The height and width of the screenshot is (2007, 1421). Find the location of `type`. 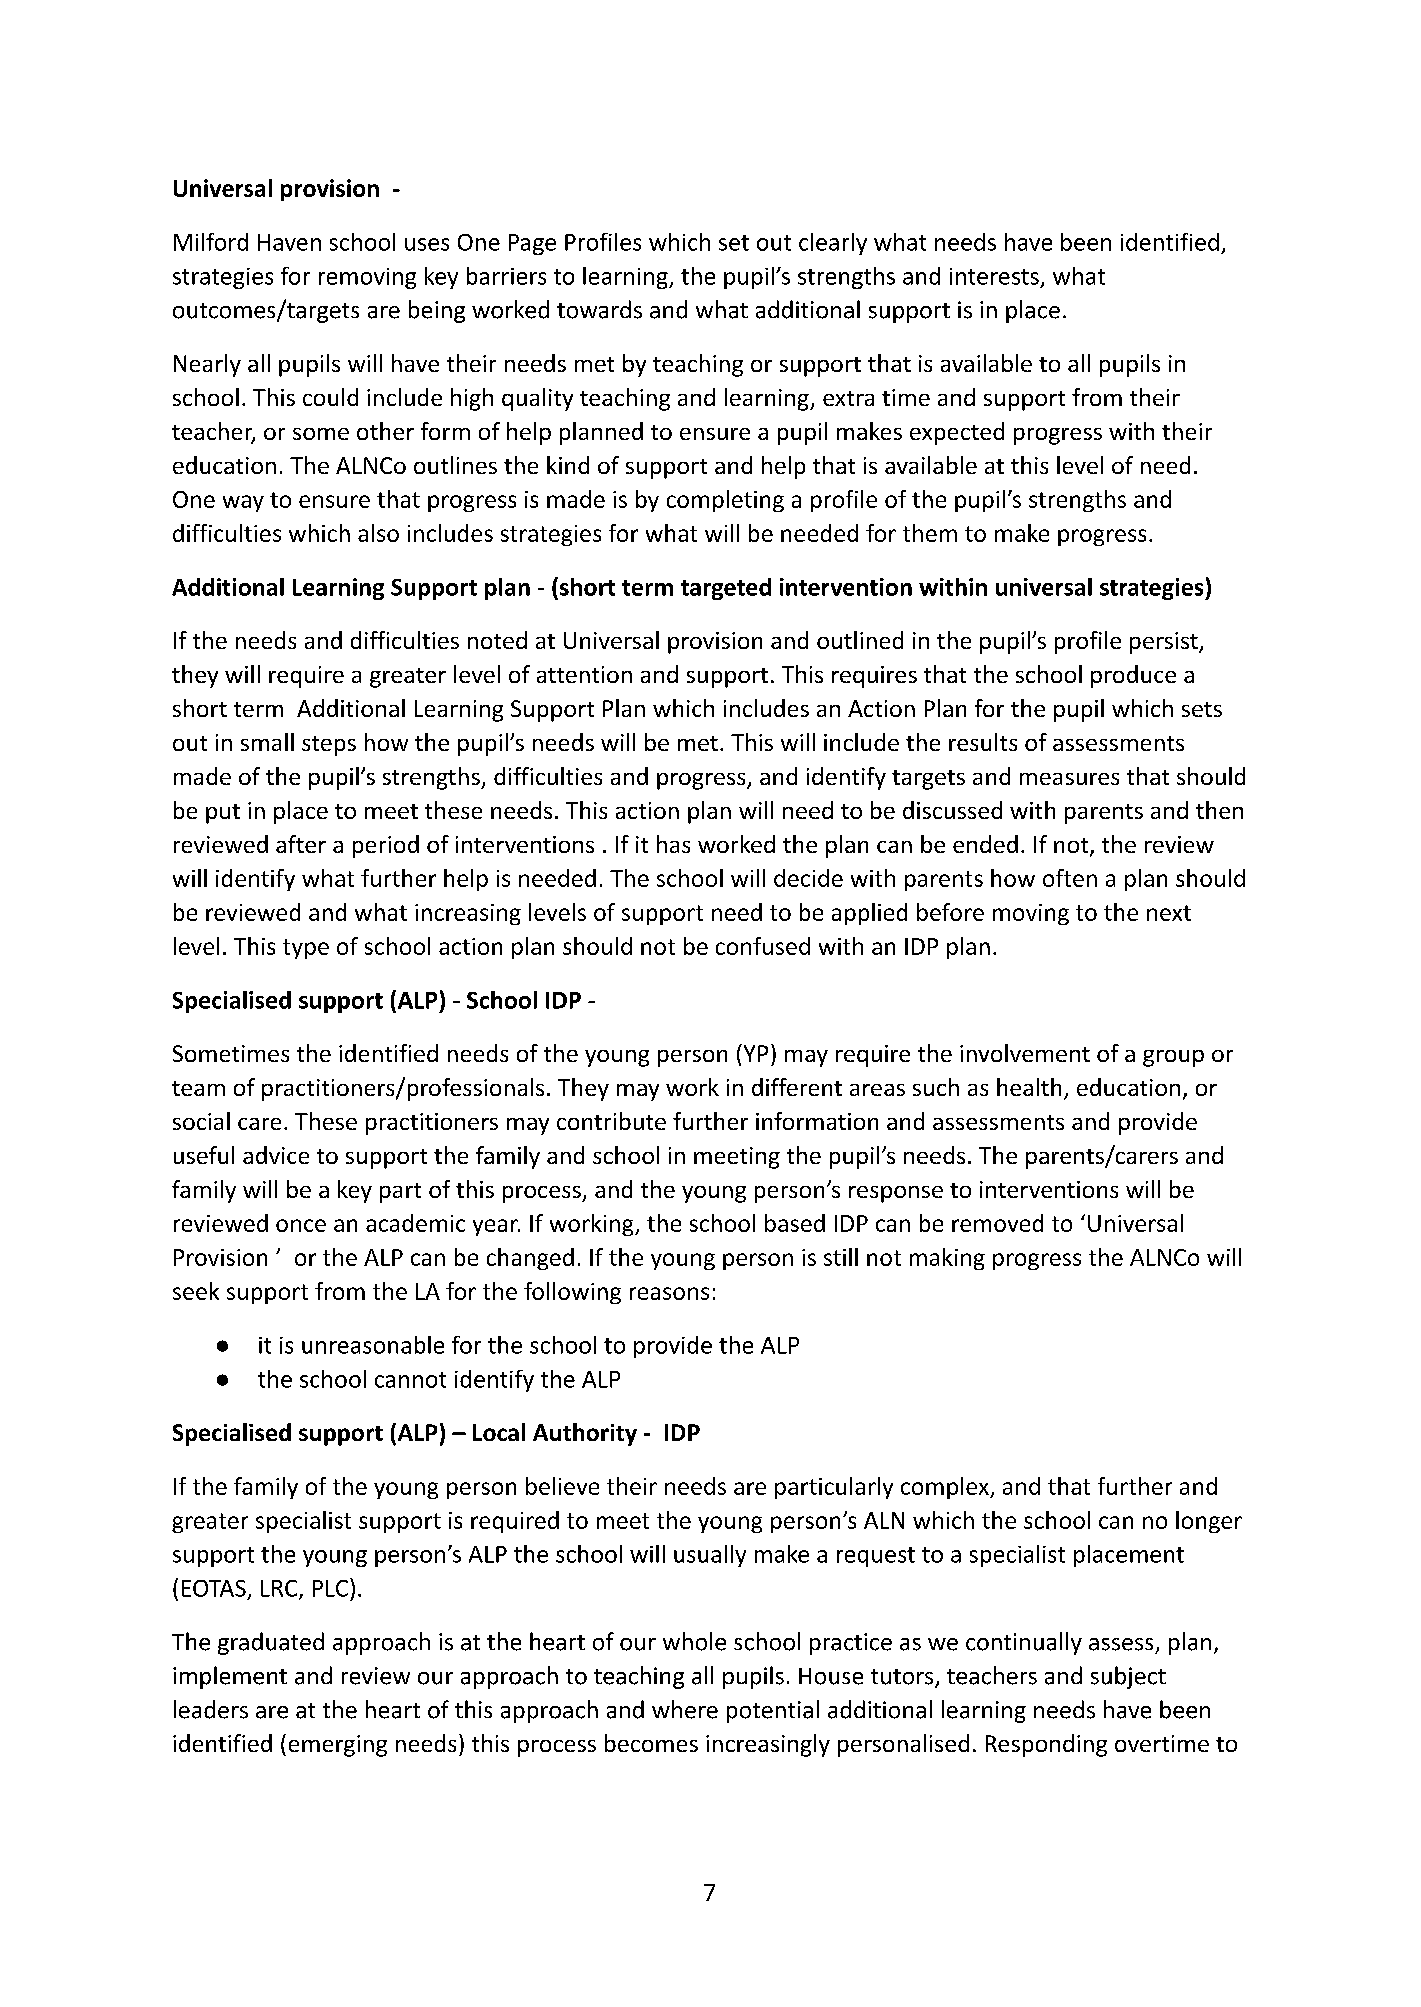

type is located at coordinates (306, 949).
